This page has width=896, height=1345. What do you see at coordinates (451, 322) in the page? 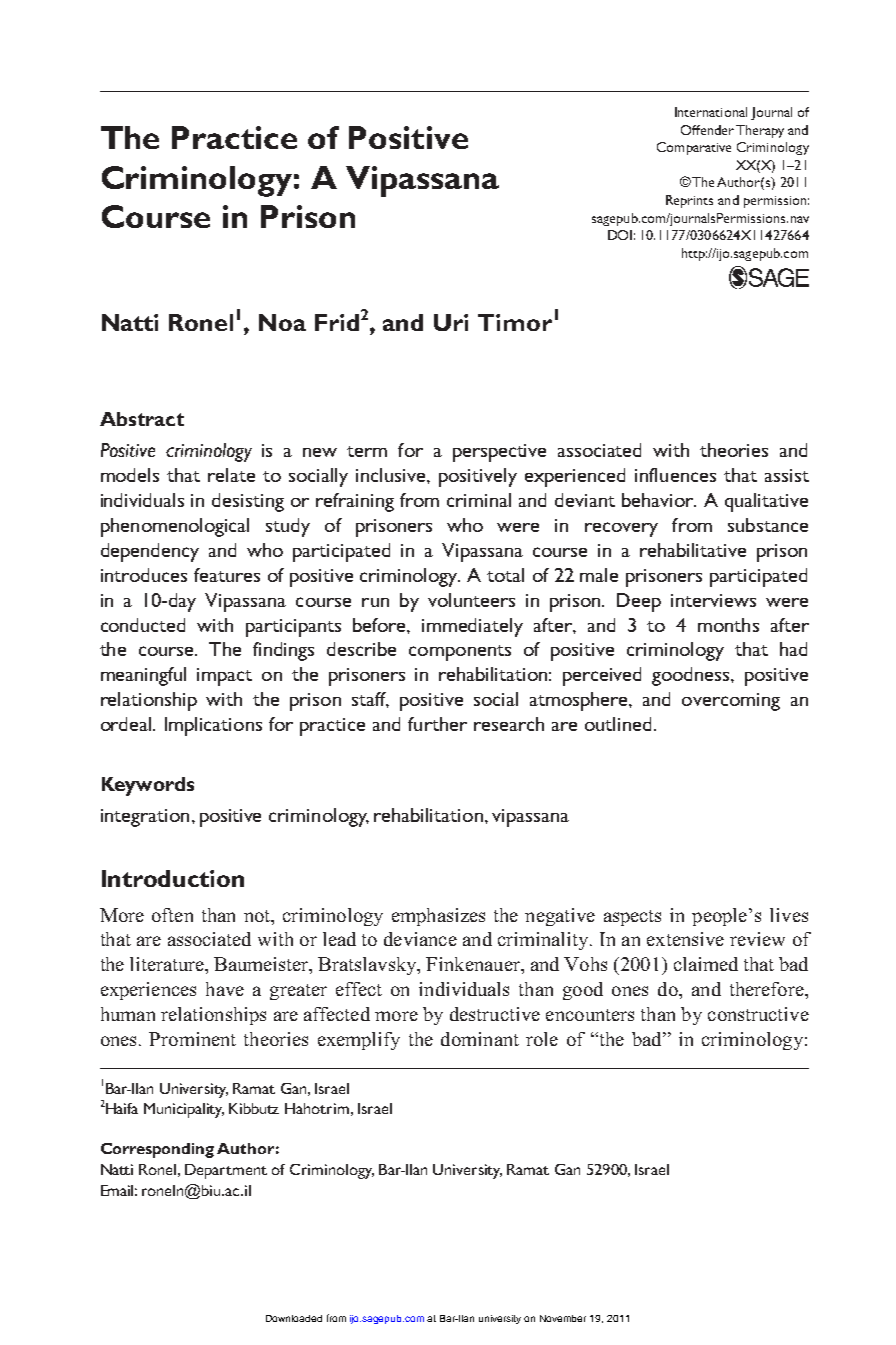
I see `Uri` at bounding box center [451, 322].
